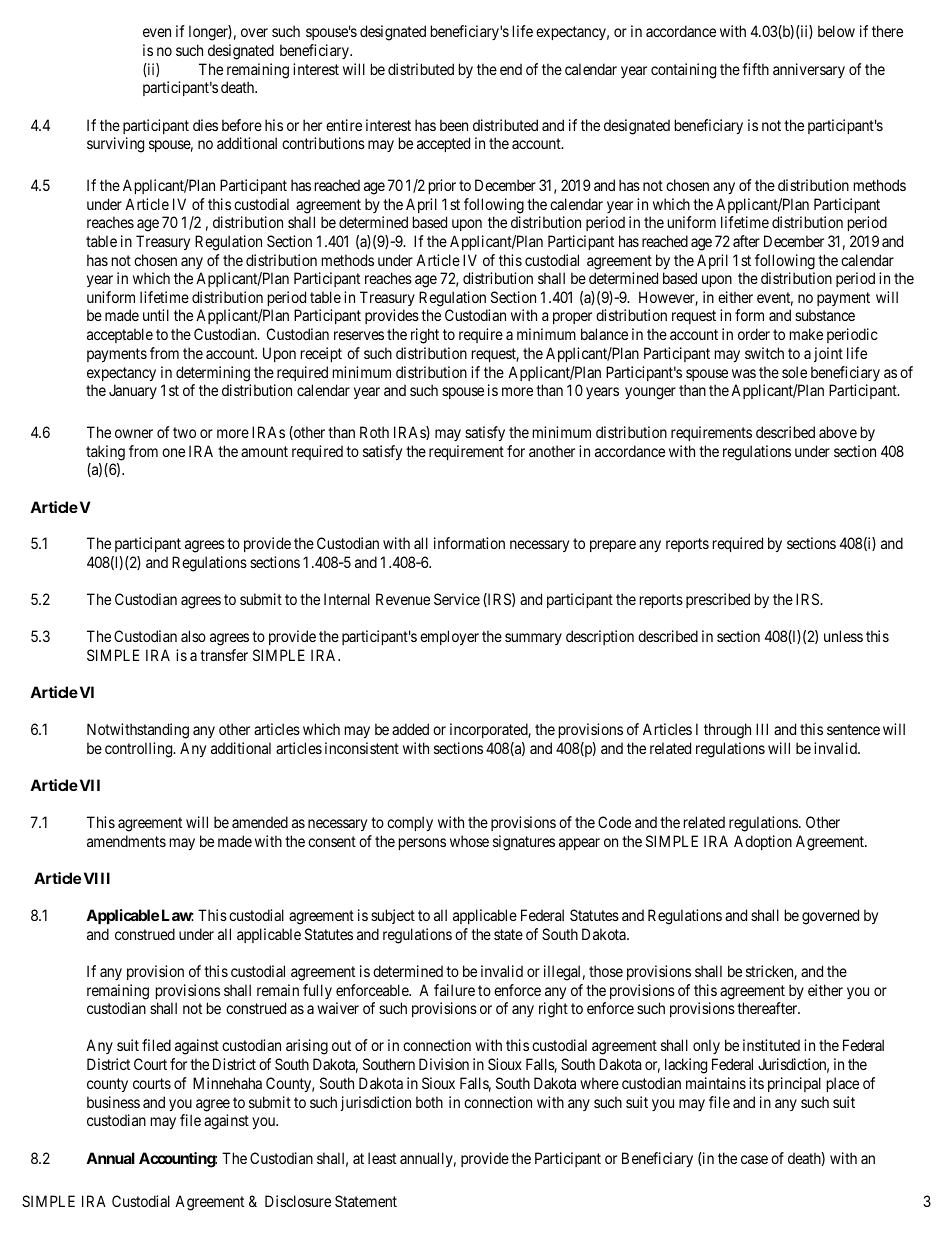 This document has width=952, height=1233. What do you see at coordinates (205, 125) in the document?
I see `dies` at bounding box center [205, 125].
